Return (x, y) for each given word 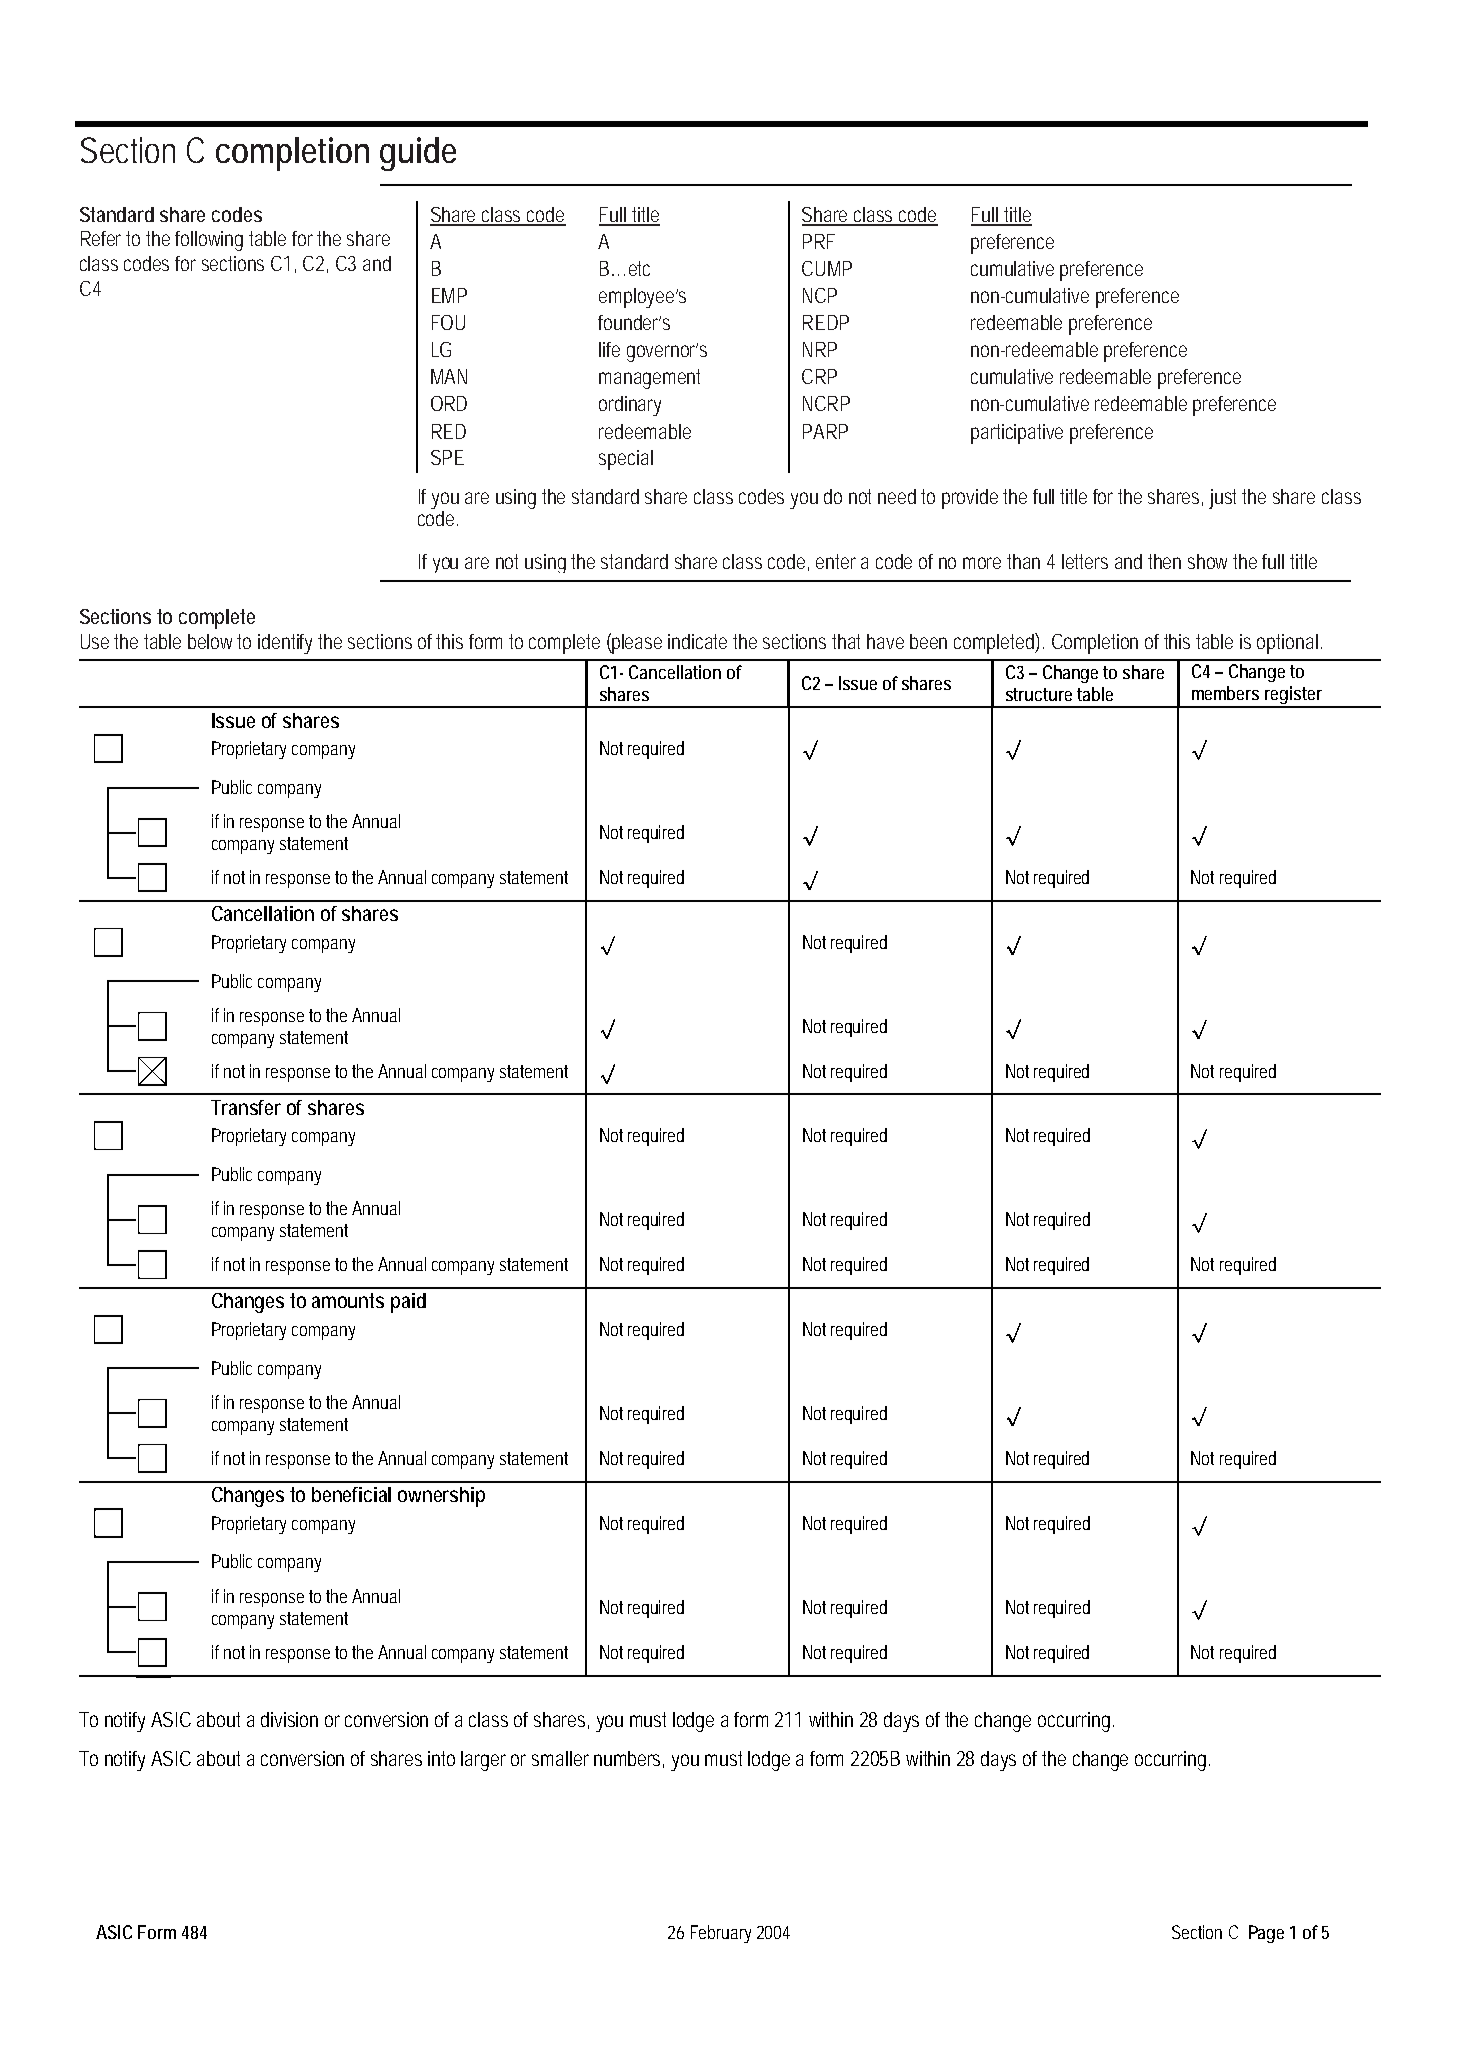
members (1225, 693)
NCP (820, 295)
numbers (627, 1758)
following (209, 241)
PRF (819, 241)
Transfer (246, 1107)
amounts (348, 1300)
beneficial (351, 1494)
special (626, 460)
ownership (441, 1497)
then (1164, 561)
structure (1039, 694)
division (289, 1719)
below (210, 641)
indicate (697, 641)
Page (1266, 1934)
